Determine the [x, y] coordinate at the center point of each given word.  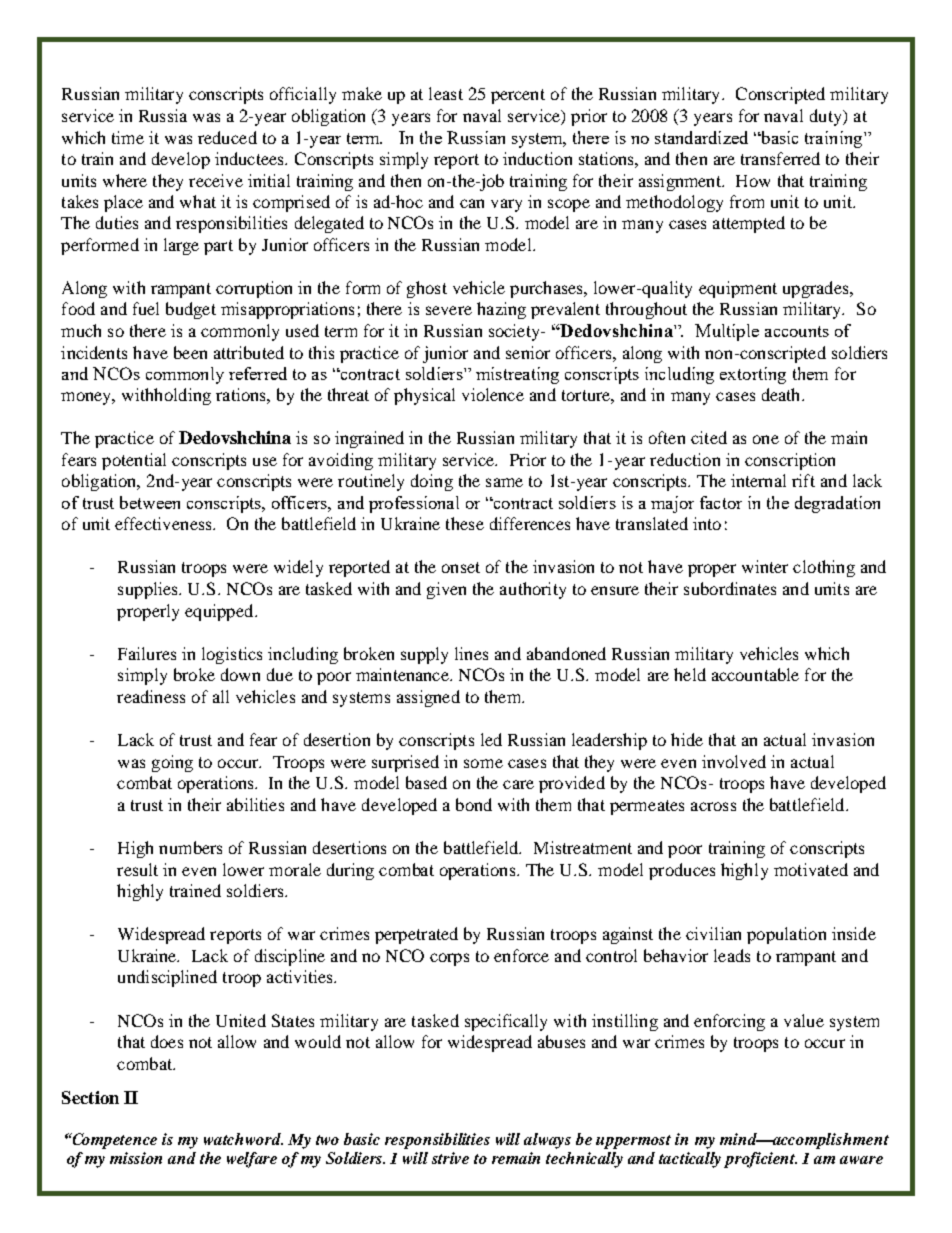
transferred [780, 158]
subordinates [730, 588]
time [128, 137]
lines [471, 653]
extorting [753, 375]
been [190, 352]
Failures [147, 653]
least [446, 93]
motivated [811, 869]
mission [136, 1158]
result [137, 869]
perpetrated [416, 935]
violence [493, 394]
